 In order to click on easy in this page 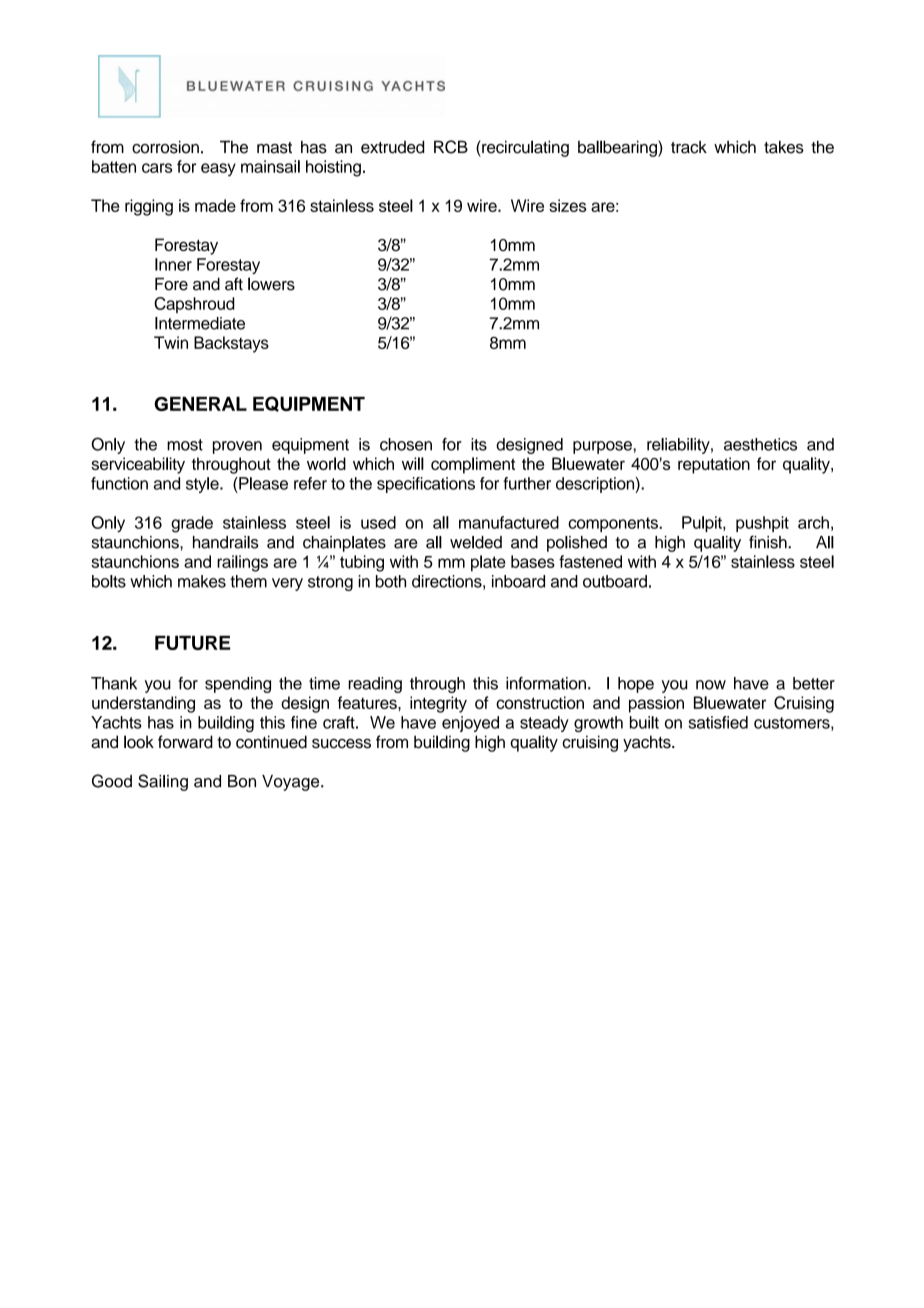, I will do `click(218, 169)`.
